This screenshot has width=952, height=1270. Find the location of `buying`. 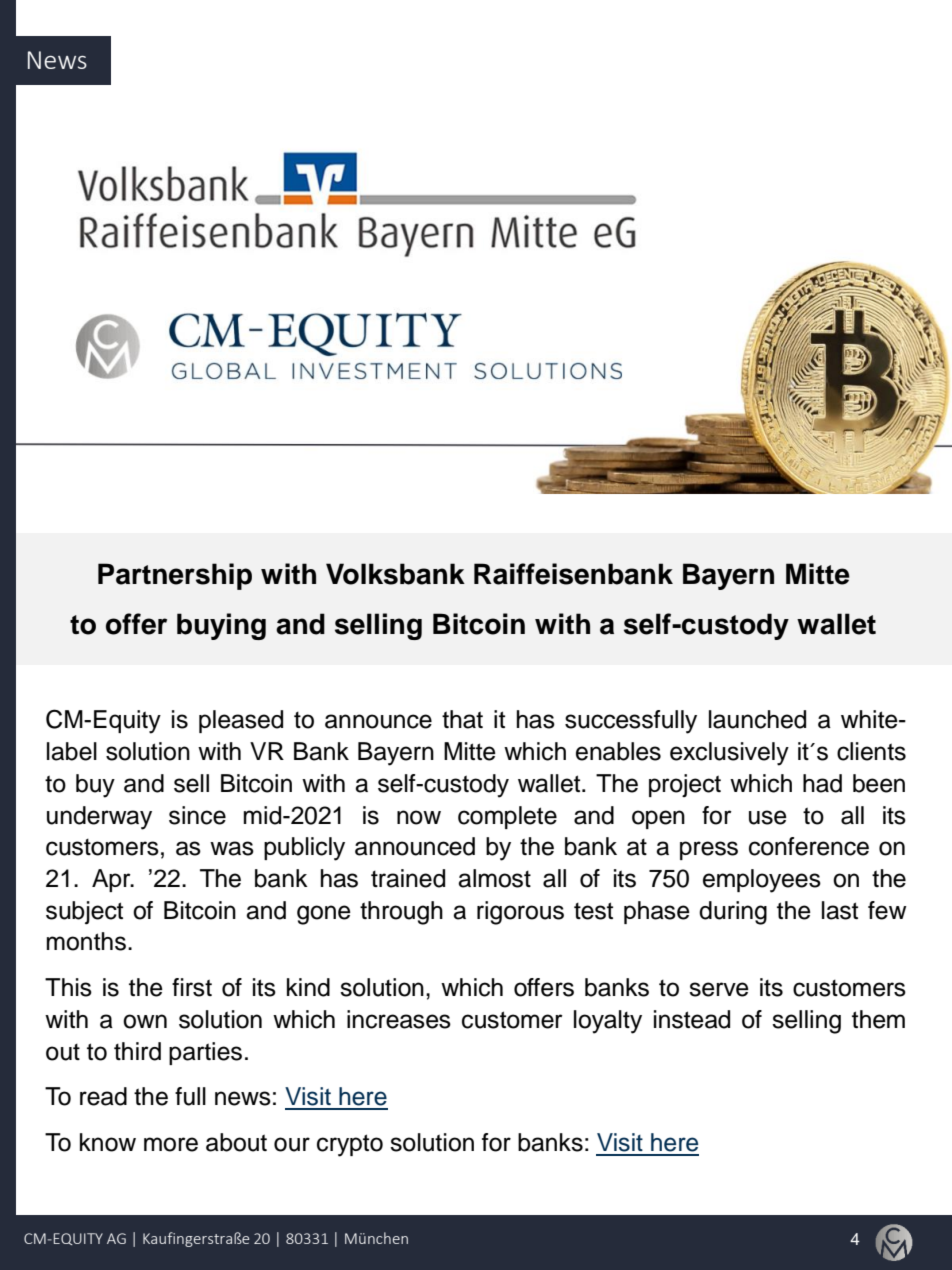

buying is located at coordinates (221, 626).
